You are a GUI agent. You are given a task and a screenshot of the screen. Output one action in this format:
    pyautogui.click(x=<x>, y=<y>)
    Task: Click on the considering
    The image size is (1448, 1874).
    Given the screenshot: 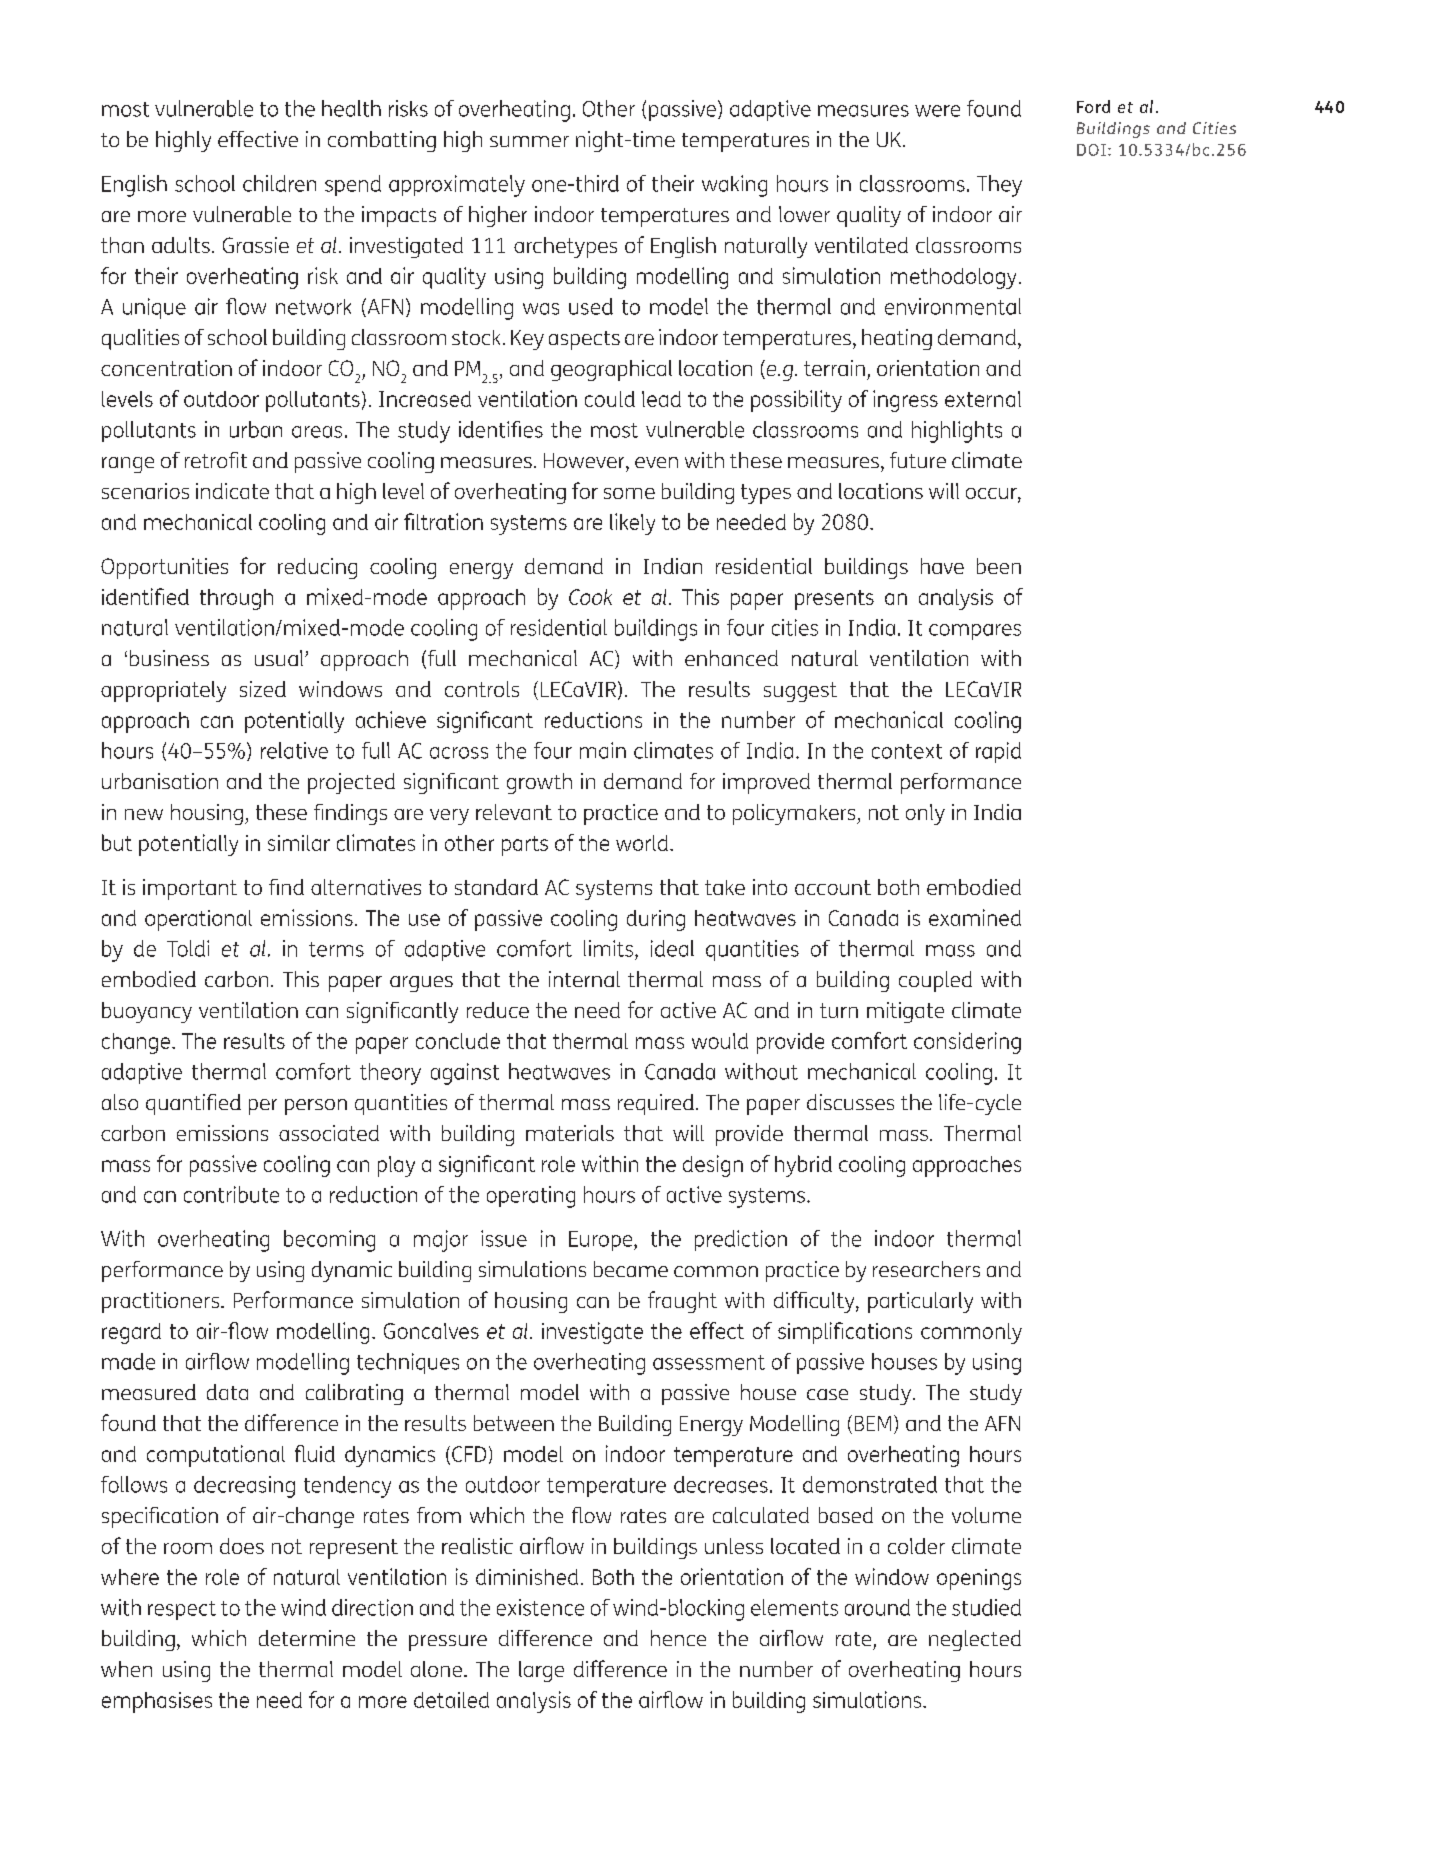 What is the action you would take?
    pyautogui.click(x=967, y=1043)
